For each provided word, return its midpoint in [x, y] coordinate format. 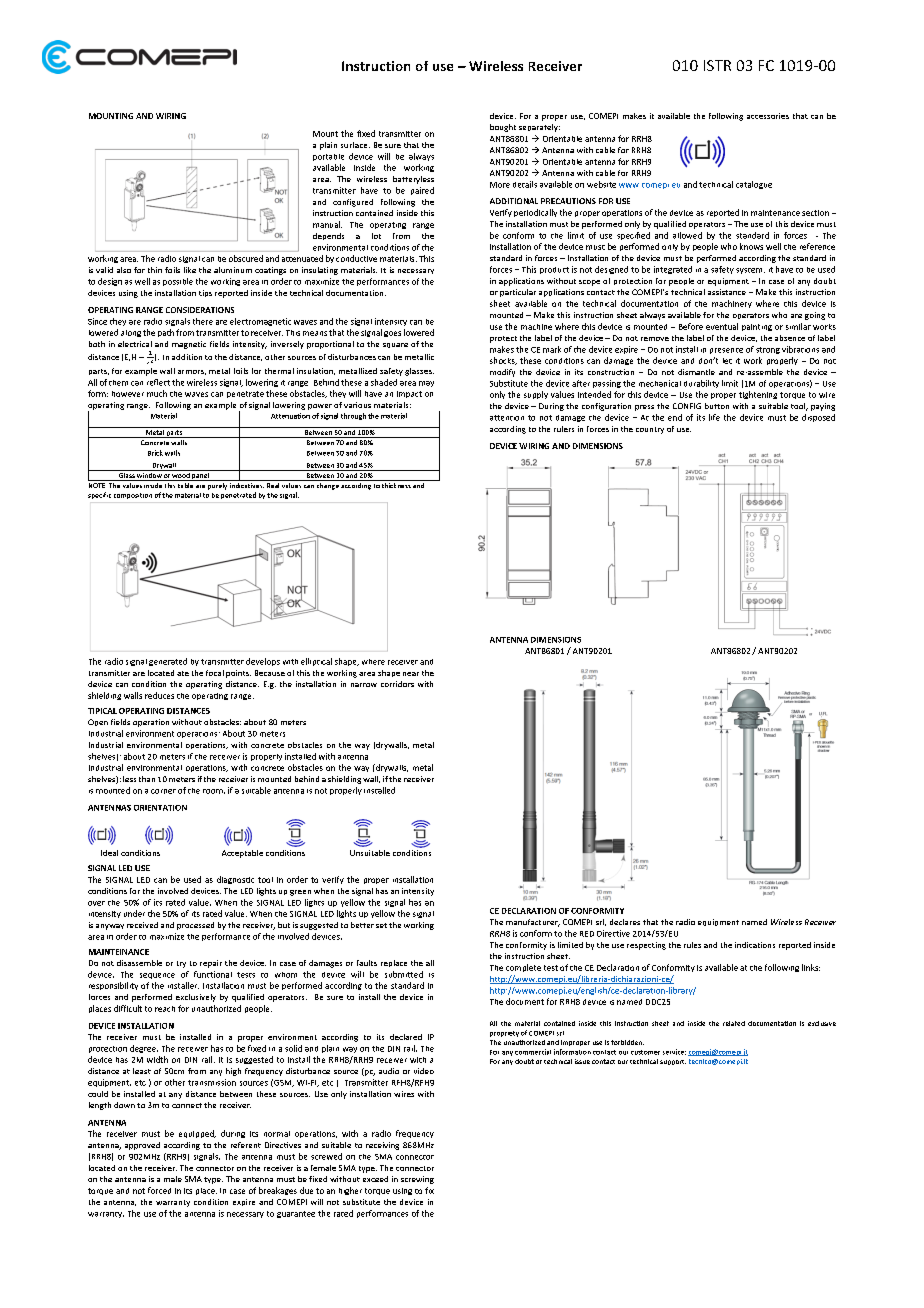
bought [503, 128]
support [673, 1062]
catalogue [754, 185]
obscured [246, 258]
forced [159, 1190]
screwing [417, 1180]
